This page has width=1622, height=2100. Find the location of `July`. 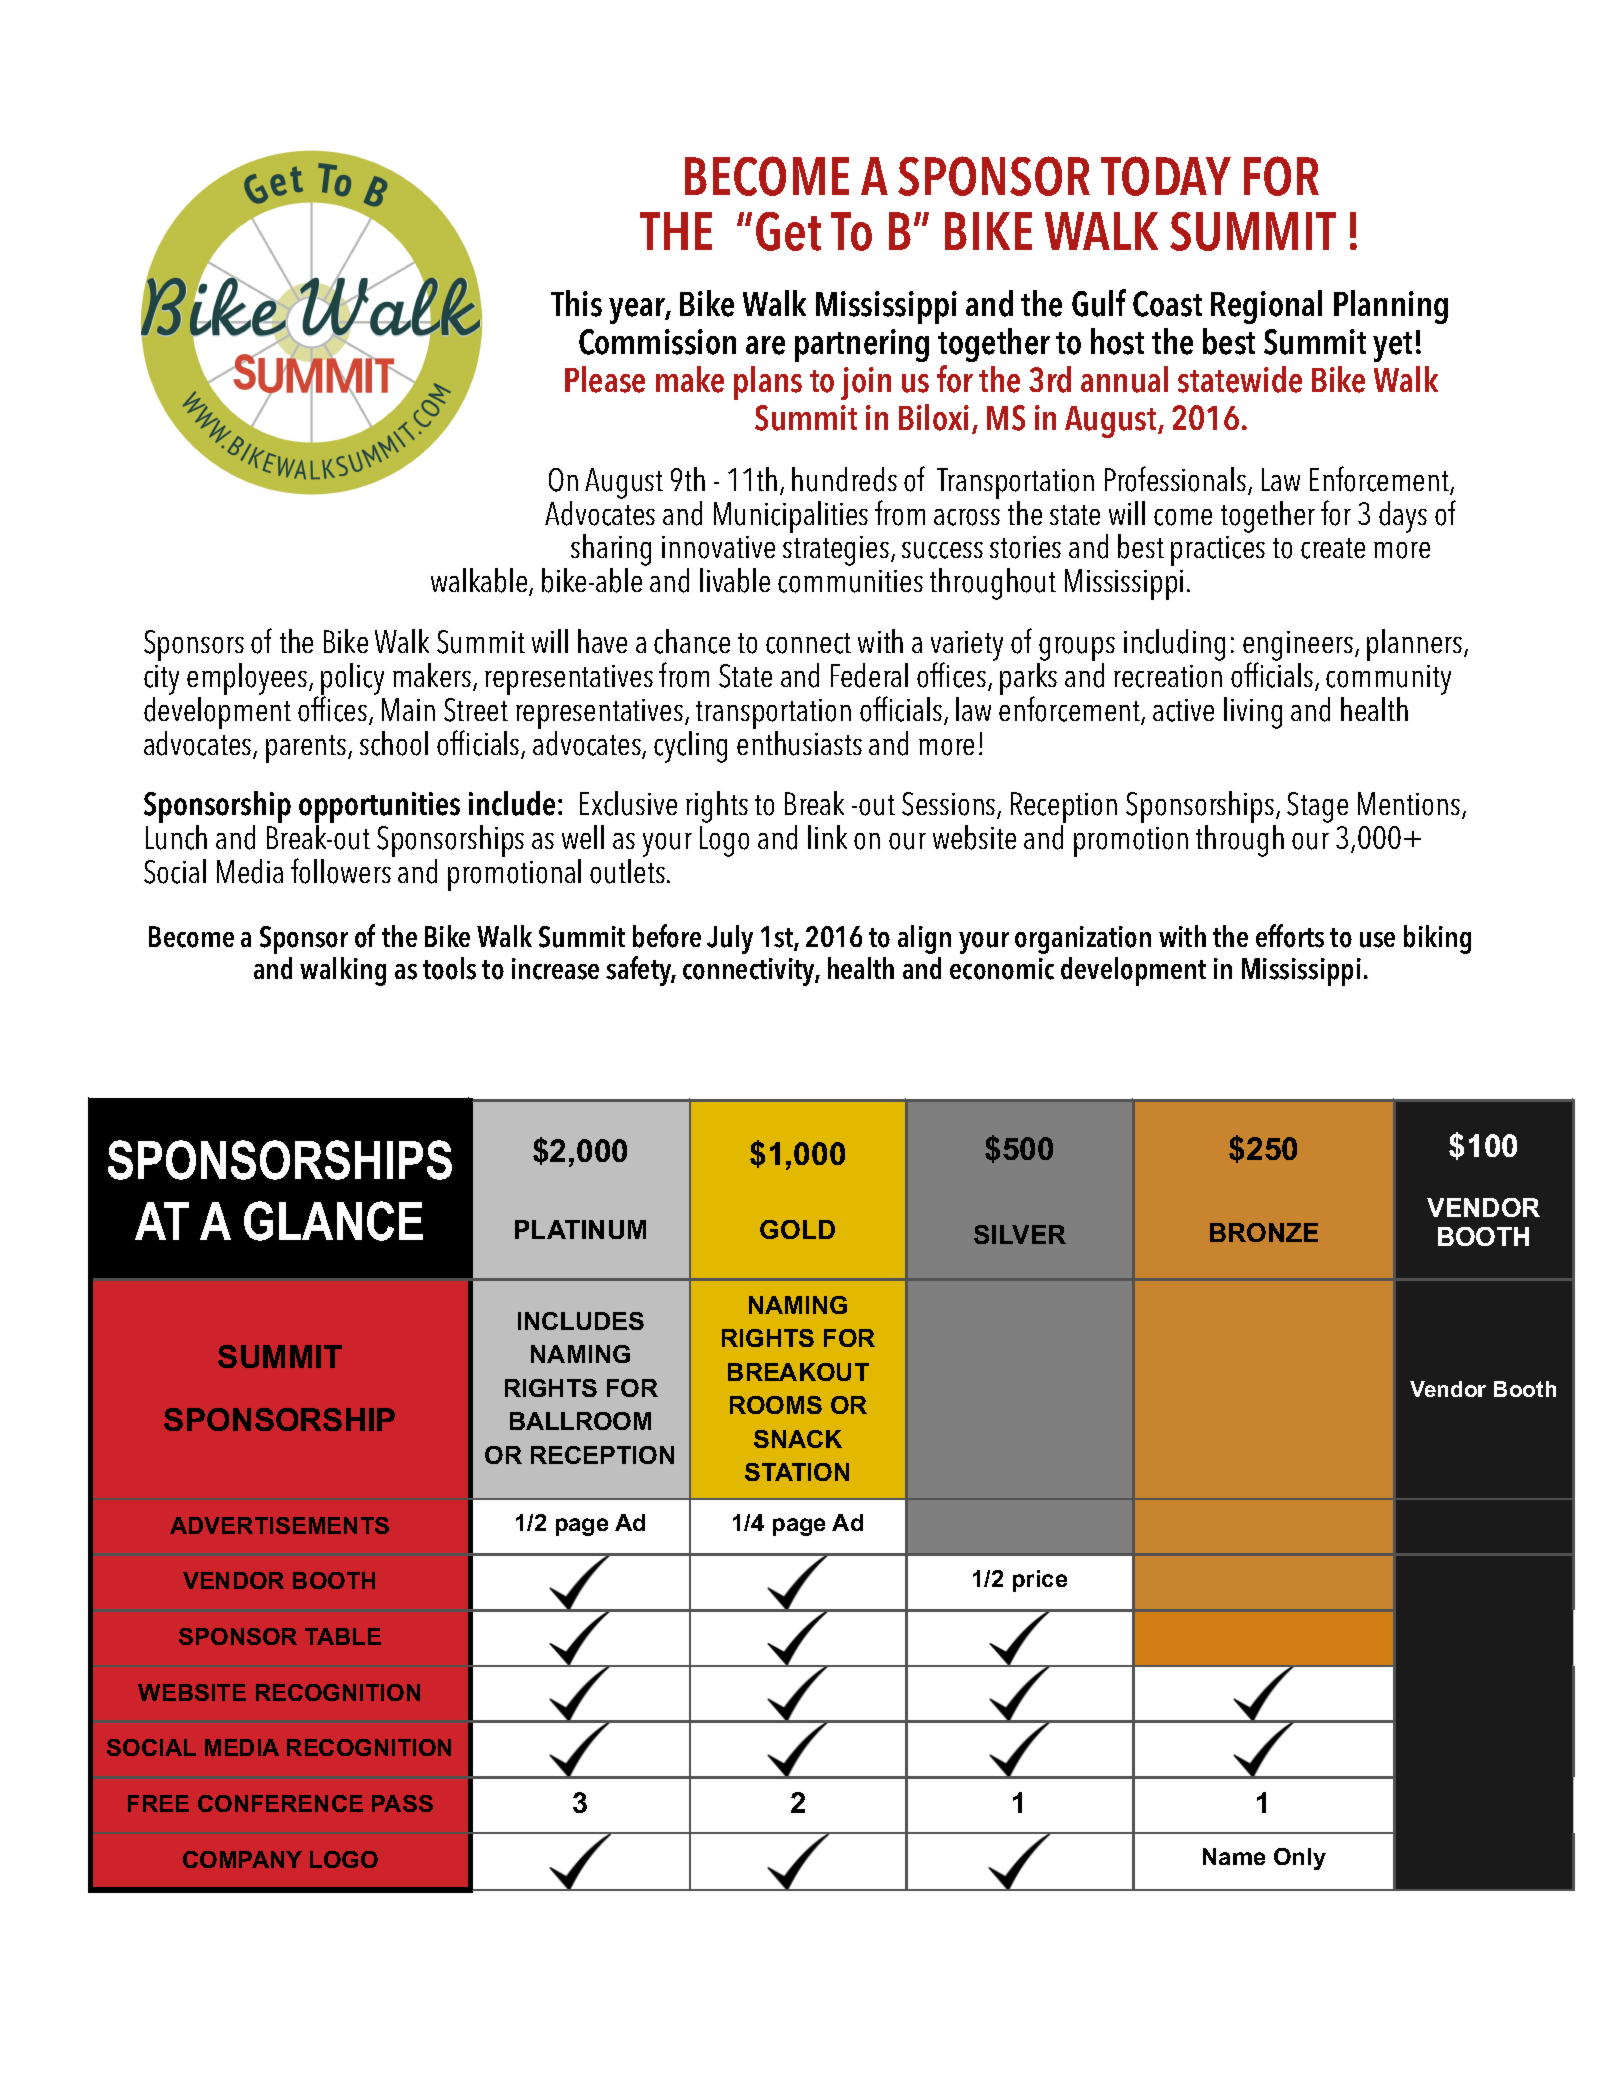

July is located at coordinates (730, 939).
